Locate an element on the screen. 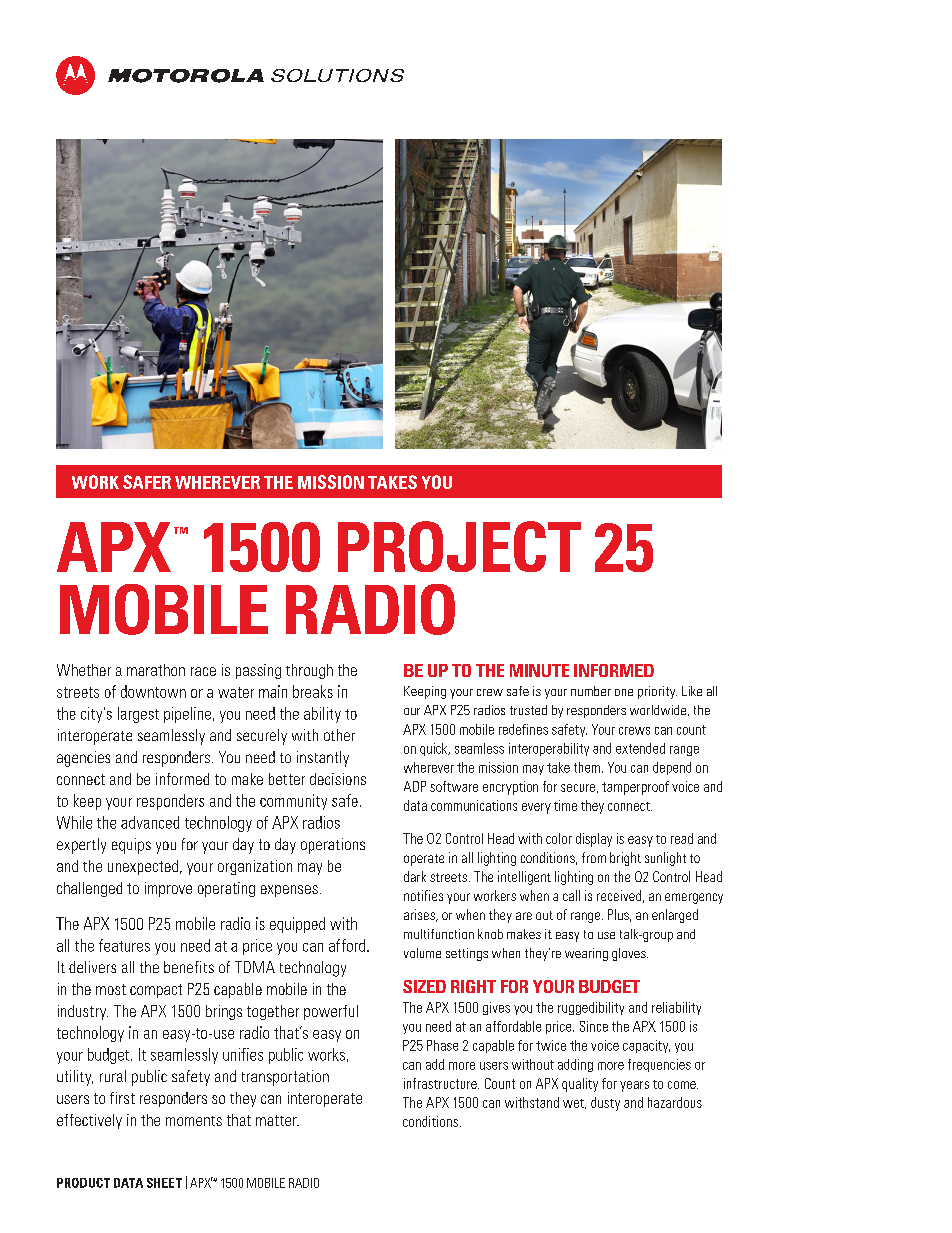 This screenshot has height=1233, width=952. MINUTE is located at coordinates (539, 670).
